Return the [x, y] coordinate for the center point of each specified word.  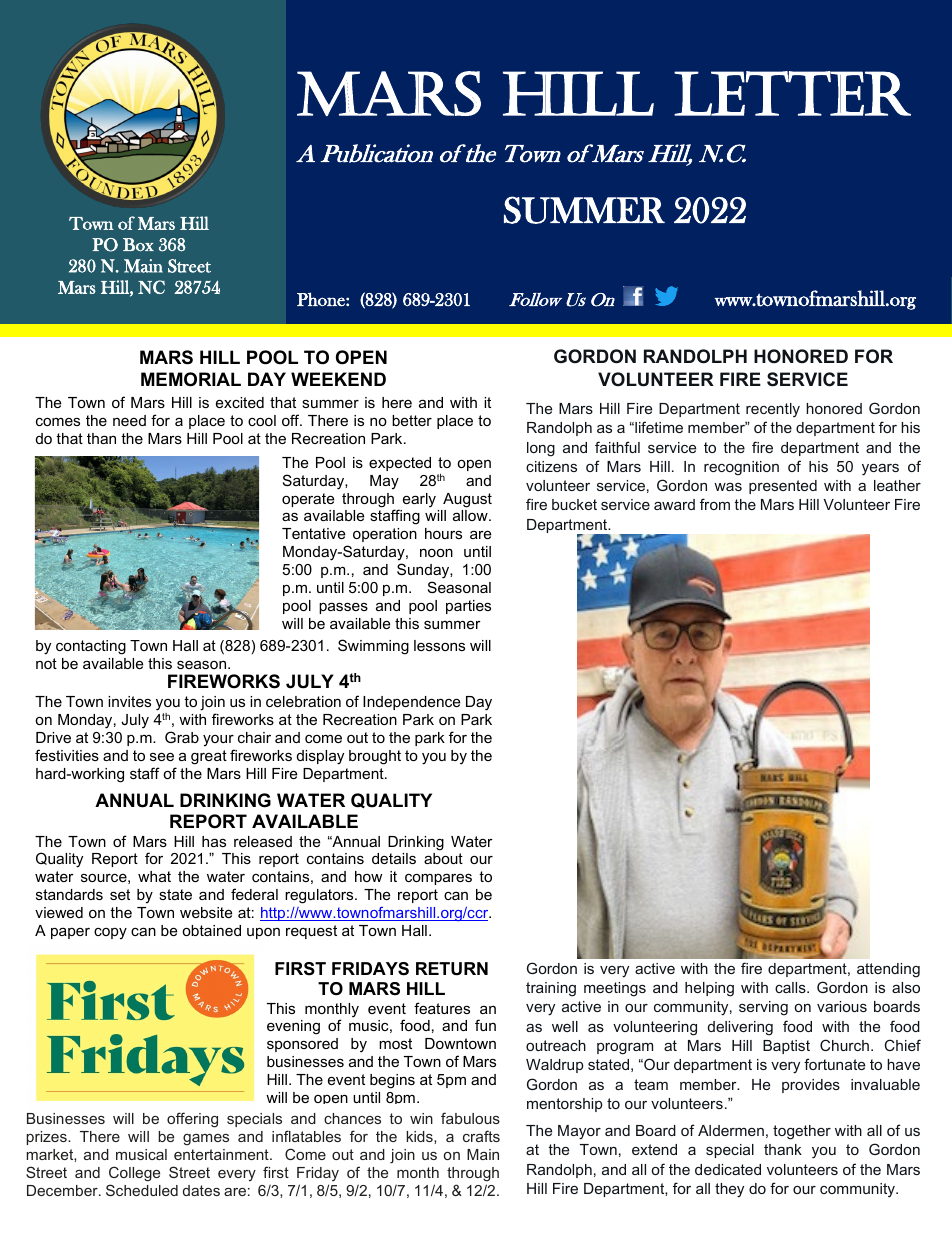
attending [888, 970]
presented [783, 487]
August [467, 500]
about [443, 858]
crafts [481, 1136]
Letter [792, 93]
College [134, 1174]
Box [138, 245]
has [214, 841]
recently [773, 410]
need [129, 420]
